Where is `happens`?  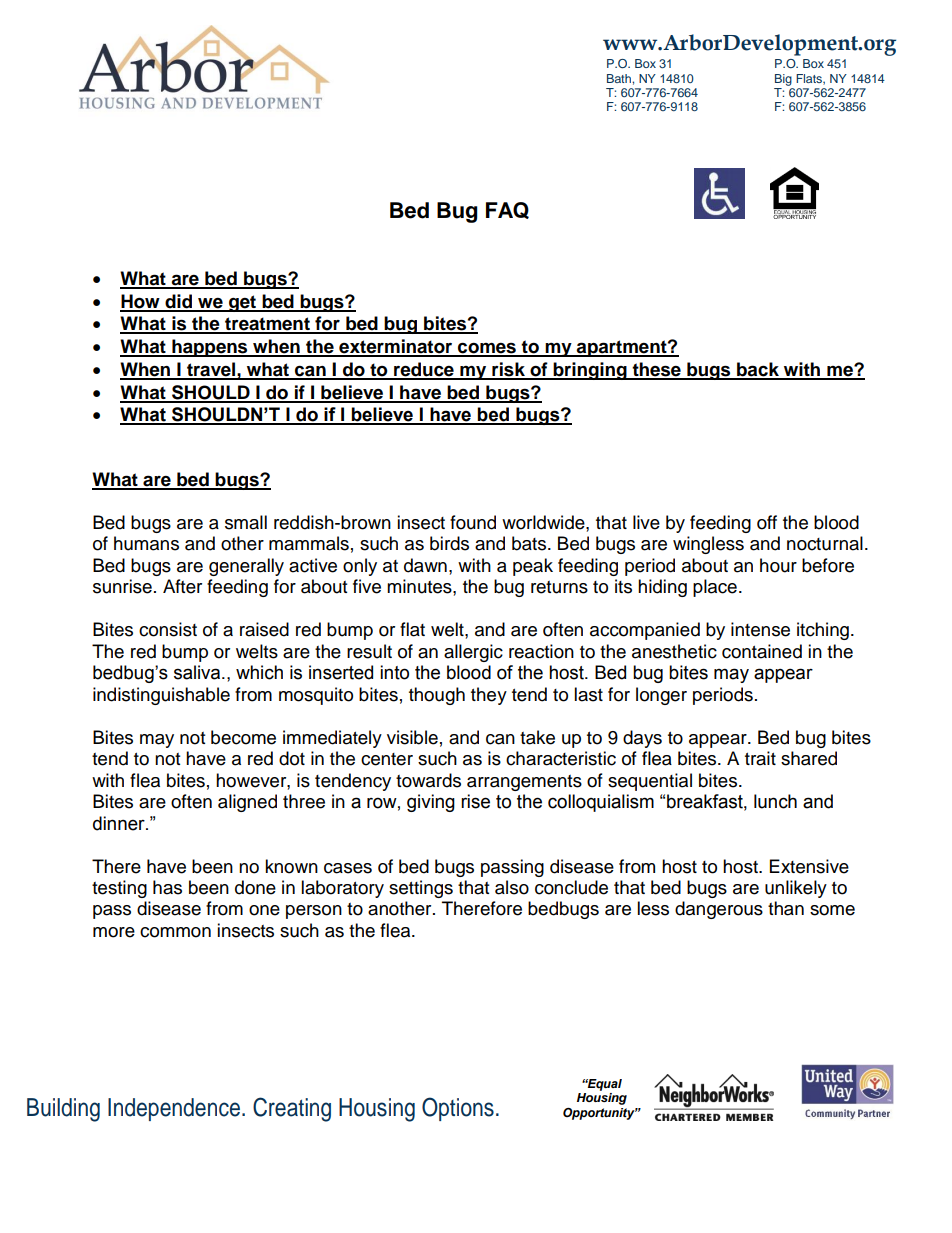
happens is located at coordinates (210, 348).
